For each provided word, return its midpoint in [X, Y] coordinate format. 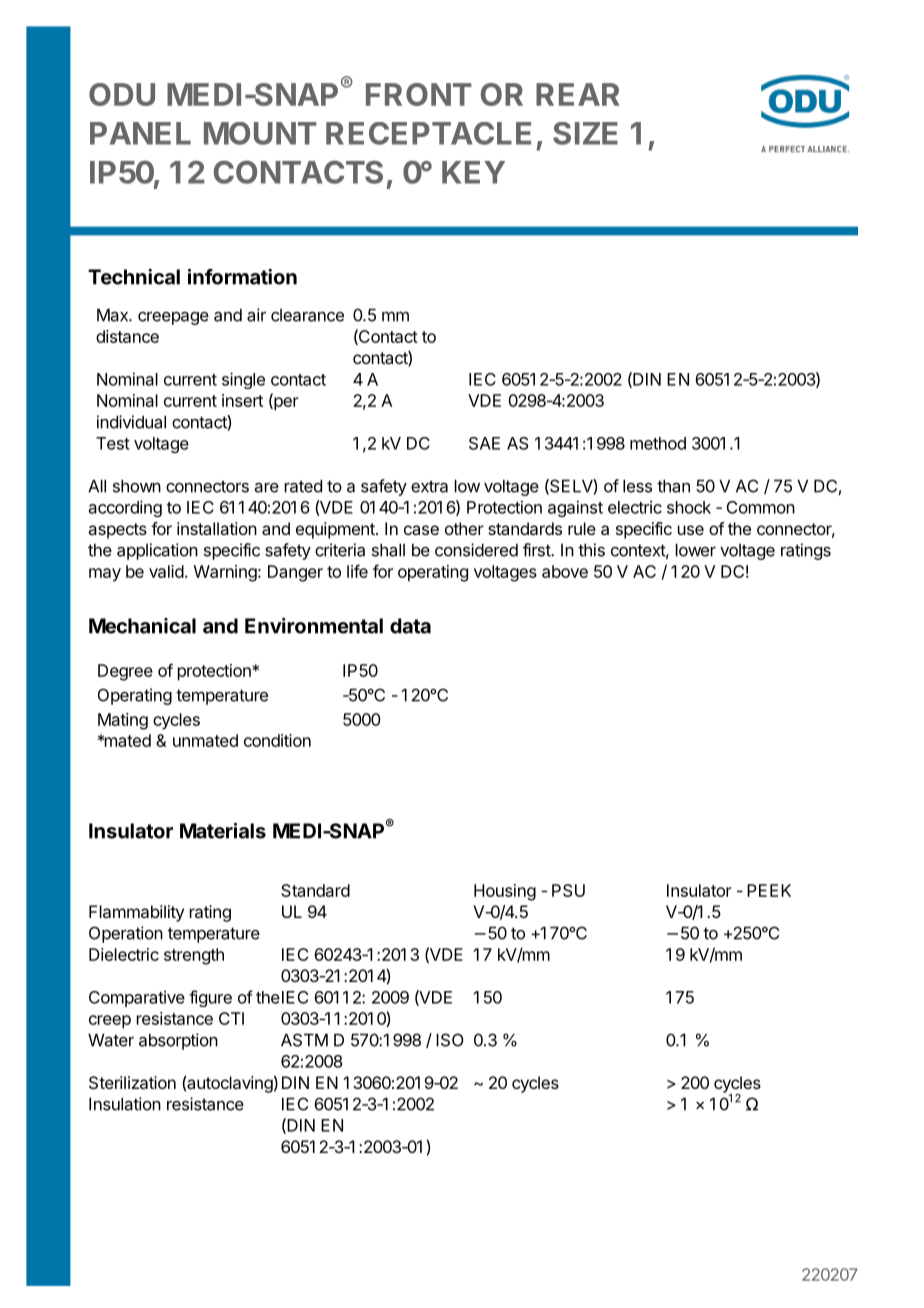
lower [696, 550]
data [410, 626]
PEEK [769, 890]
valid [166, 571]
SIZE [585, 133]
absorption [178, 1041]
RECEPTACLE [428, 133]
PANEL [140, 133]
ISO [450, 1040]
